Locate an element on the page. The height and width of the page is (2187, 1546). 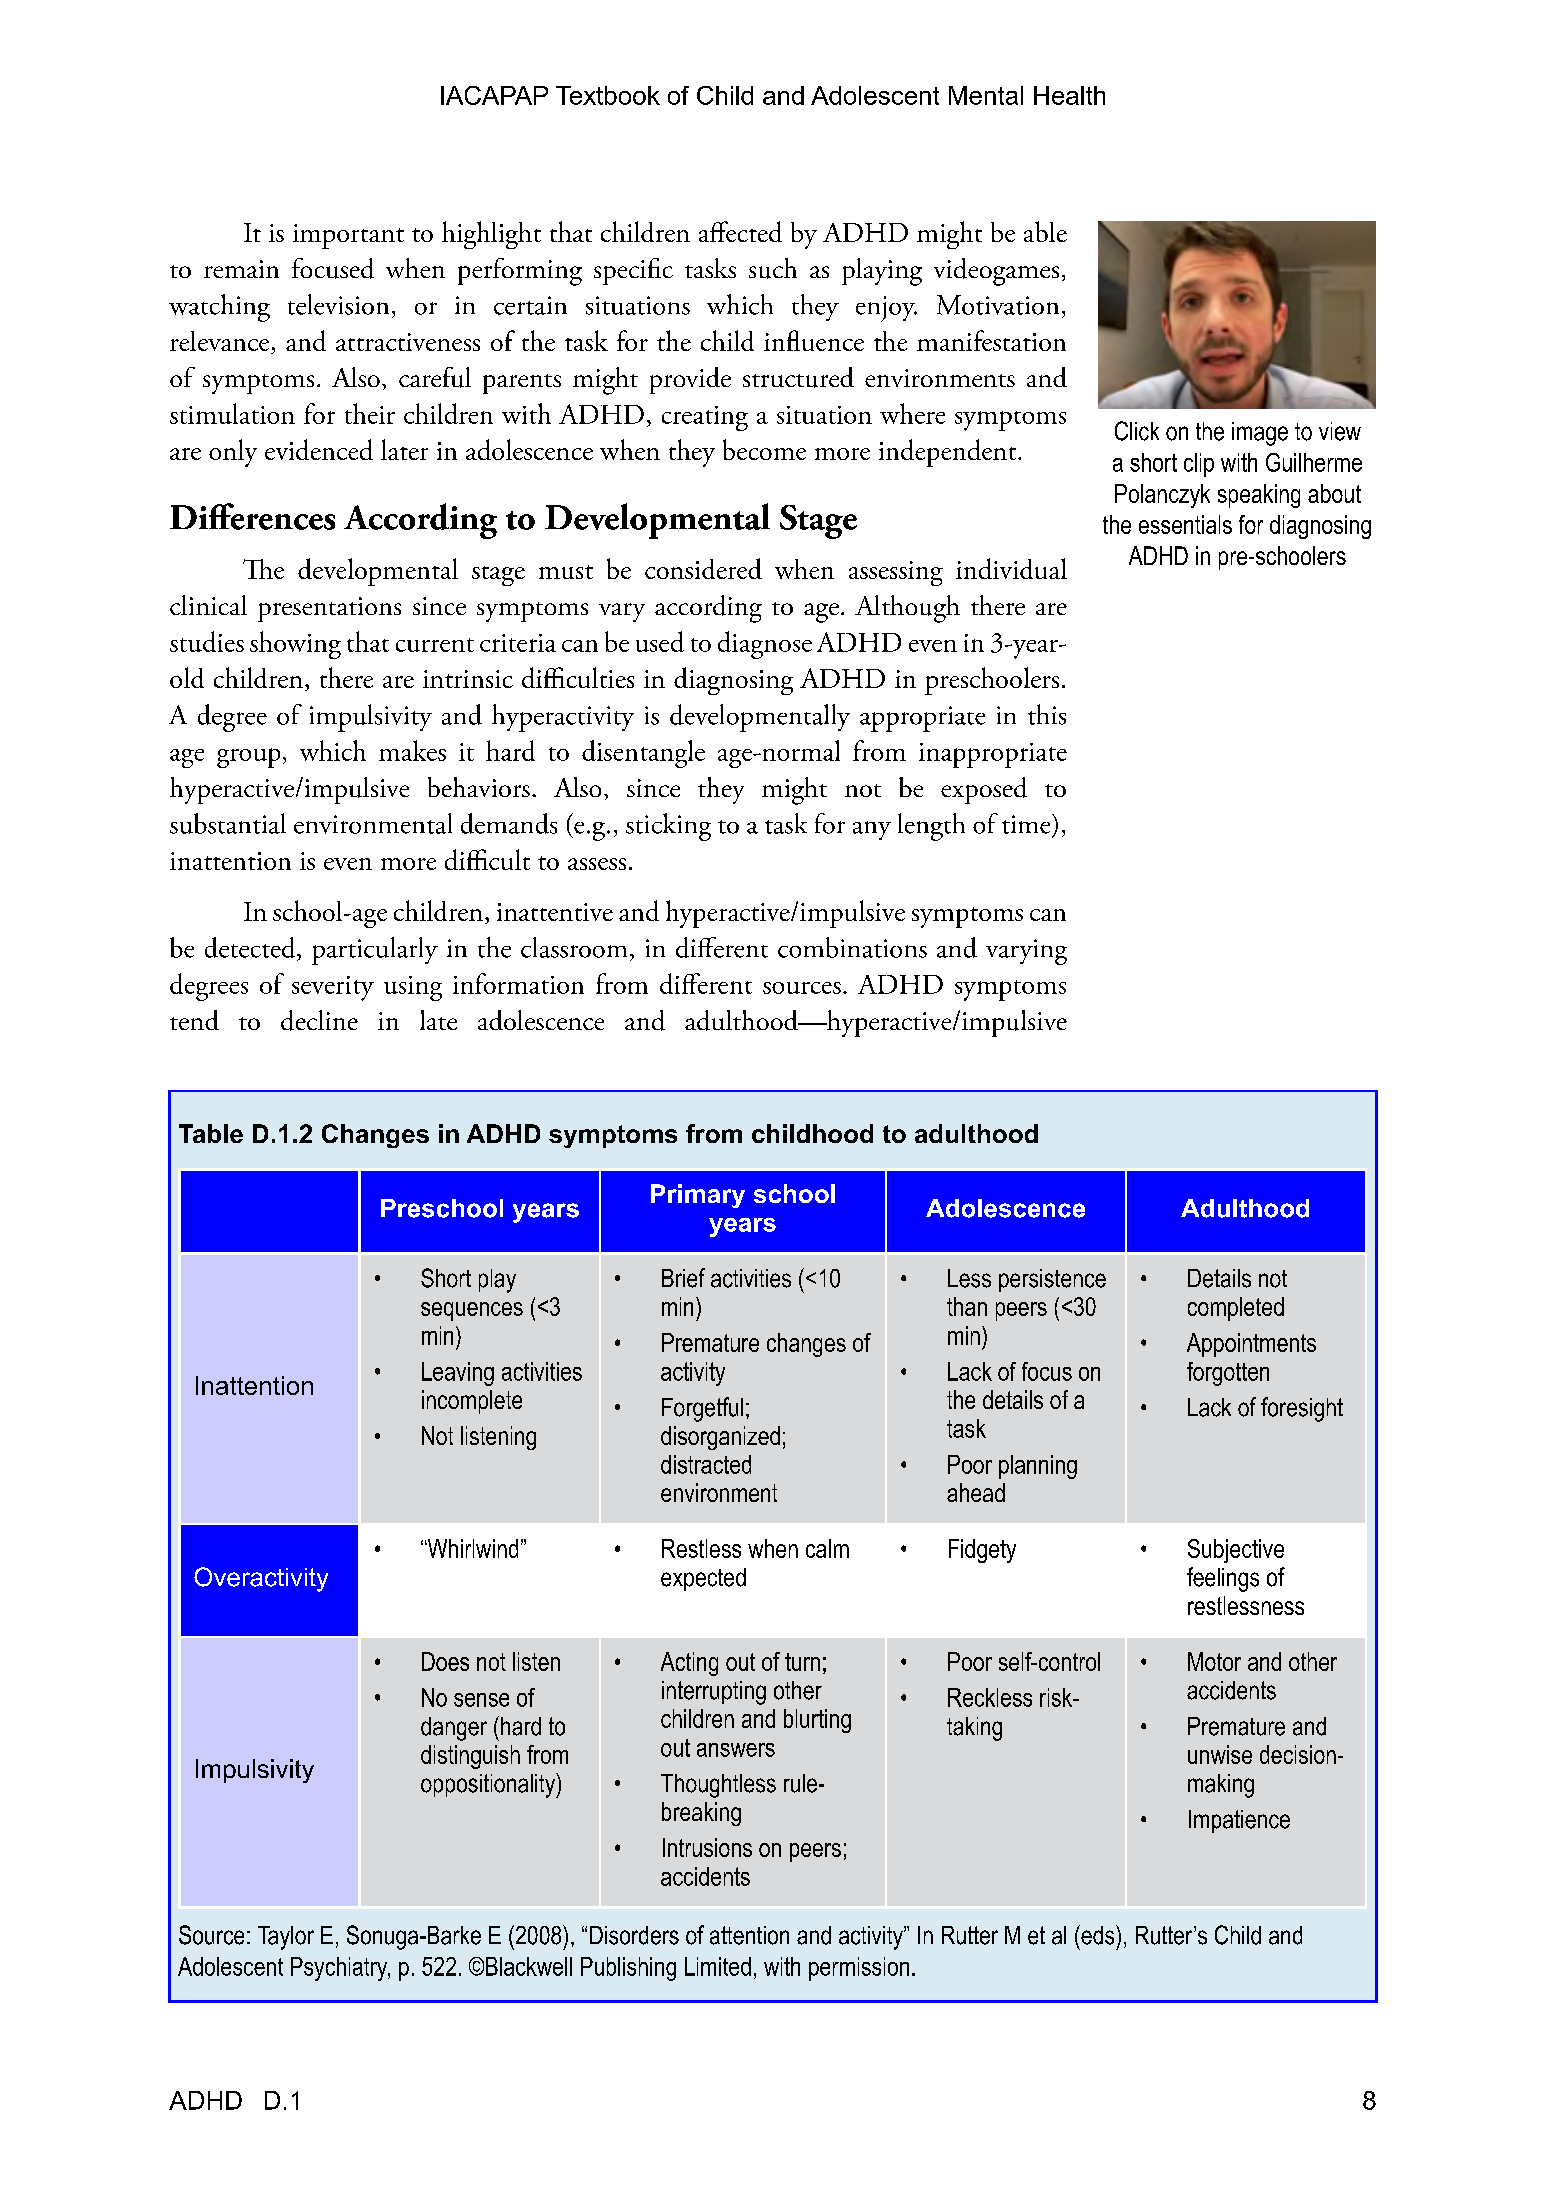
calm is located at coordinates (827, 1548).
